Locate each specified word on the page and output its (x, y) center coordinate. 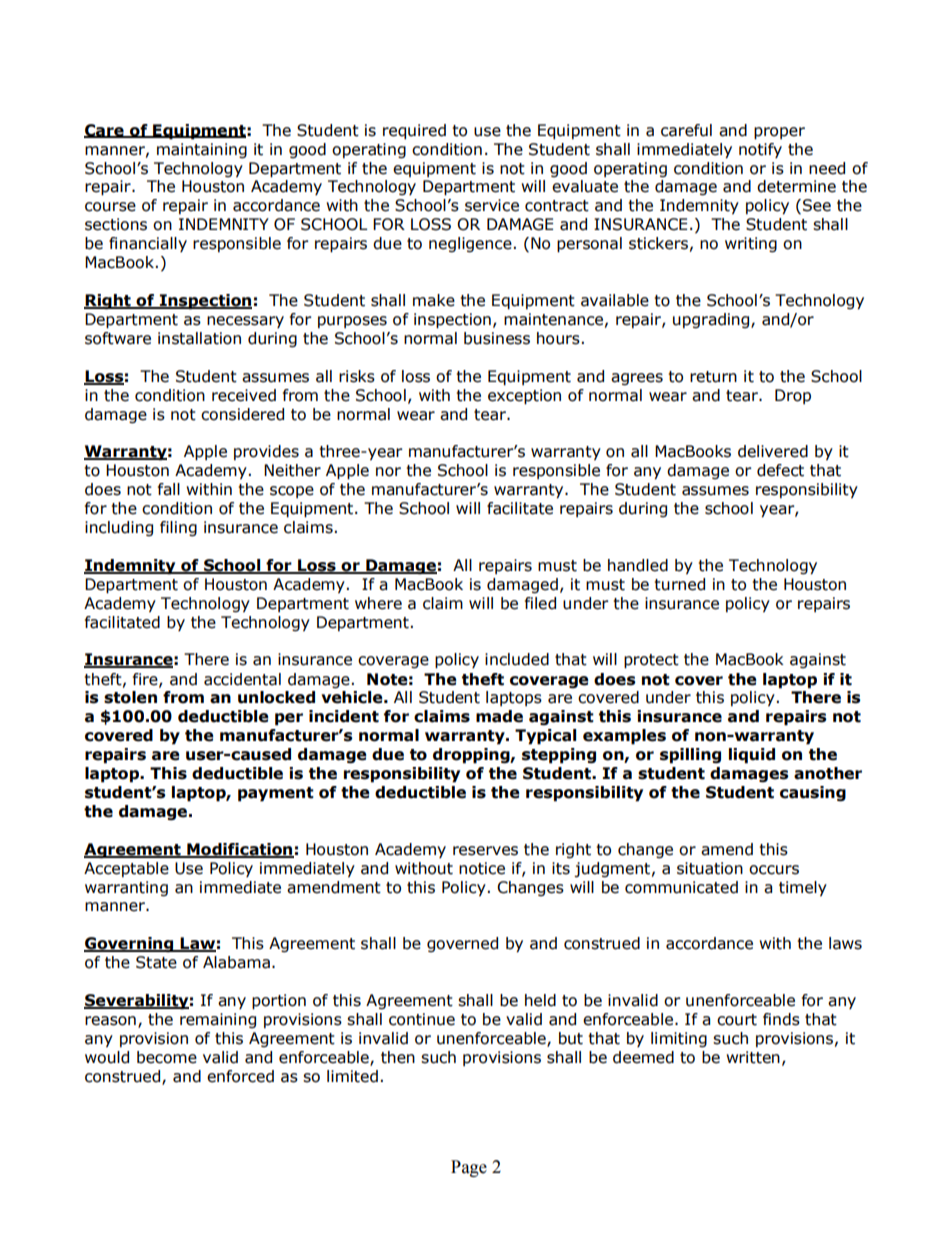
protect (651, 661)
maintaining (202, 150)
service (492, 205)
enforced (240, 1076)
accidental (242, 679)
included (517, 659)
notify (760, 150)
